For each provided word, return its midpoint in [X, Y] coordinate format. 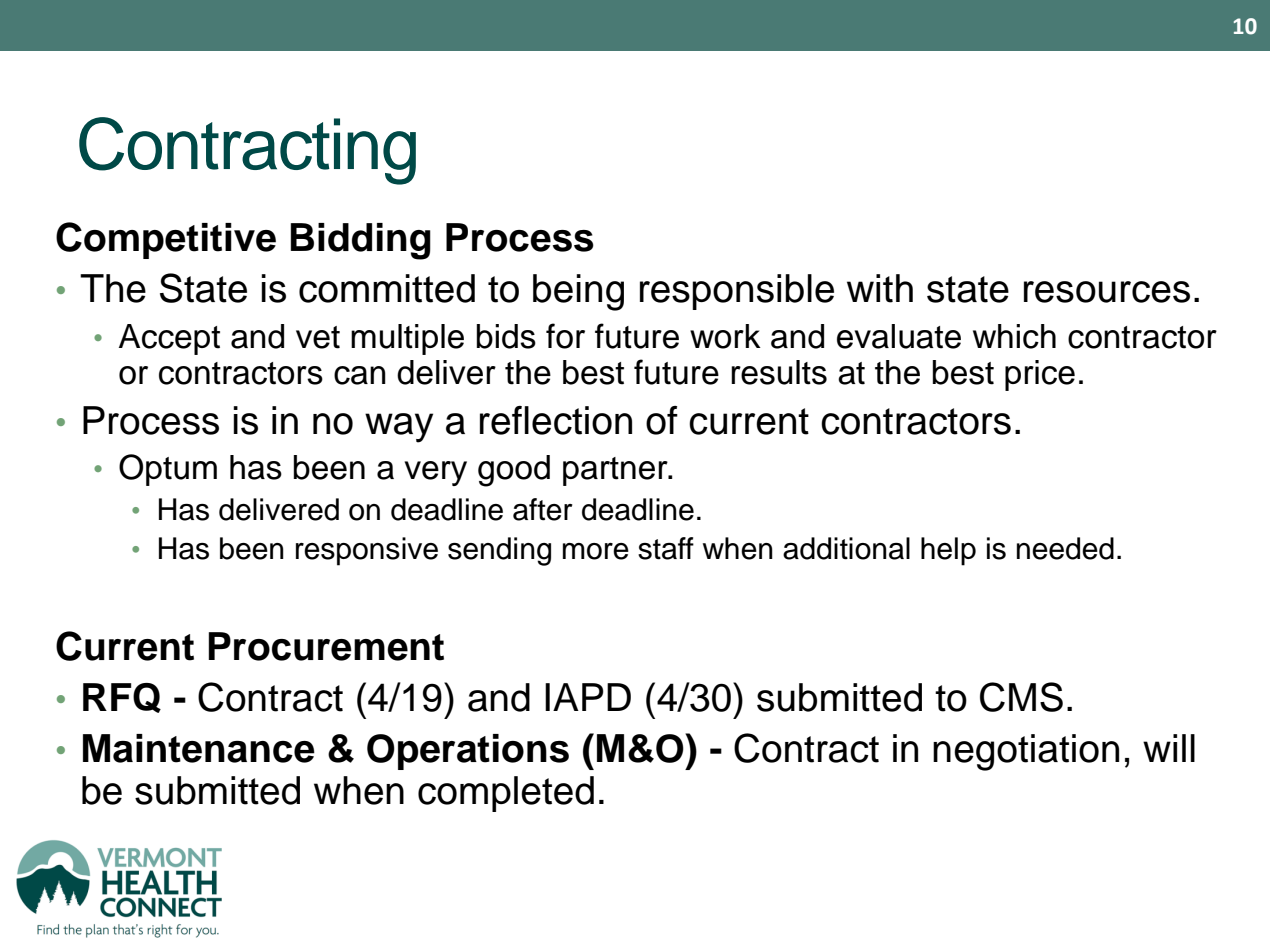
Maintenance [199, 748]
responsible [737, 292]
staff [666, 548]
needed [1065, 548]
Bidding [361, 241]
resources [1107, 292]
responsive [367, 551]
